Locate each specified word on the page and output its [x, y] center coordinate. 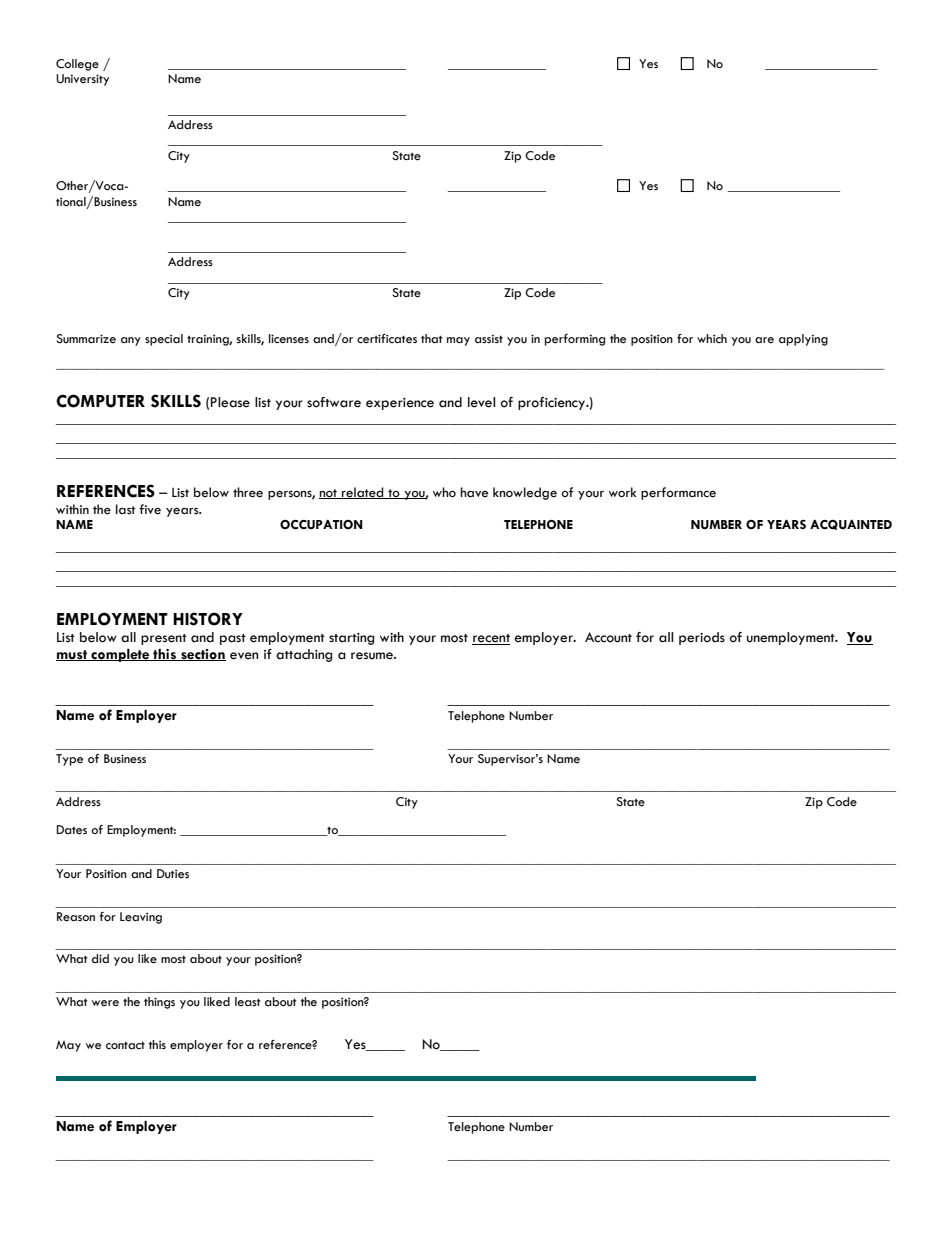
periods [702, 638]
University [82, 80]
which [712, 338]
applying [803, 340]
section [202, 655]
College [77, 65]
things [159, 1003]
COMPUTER [100, 401]
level [481, 402]
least [248, 1002]
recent [491, 639]
